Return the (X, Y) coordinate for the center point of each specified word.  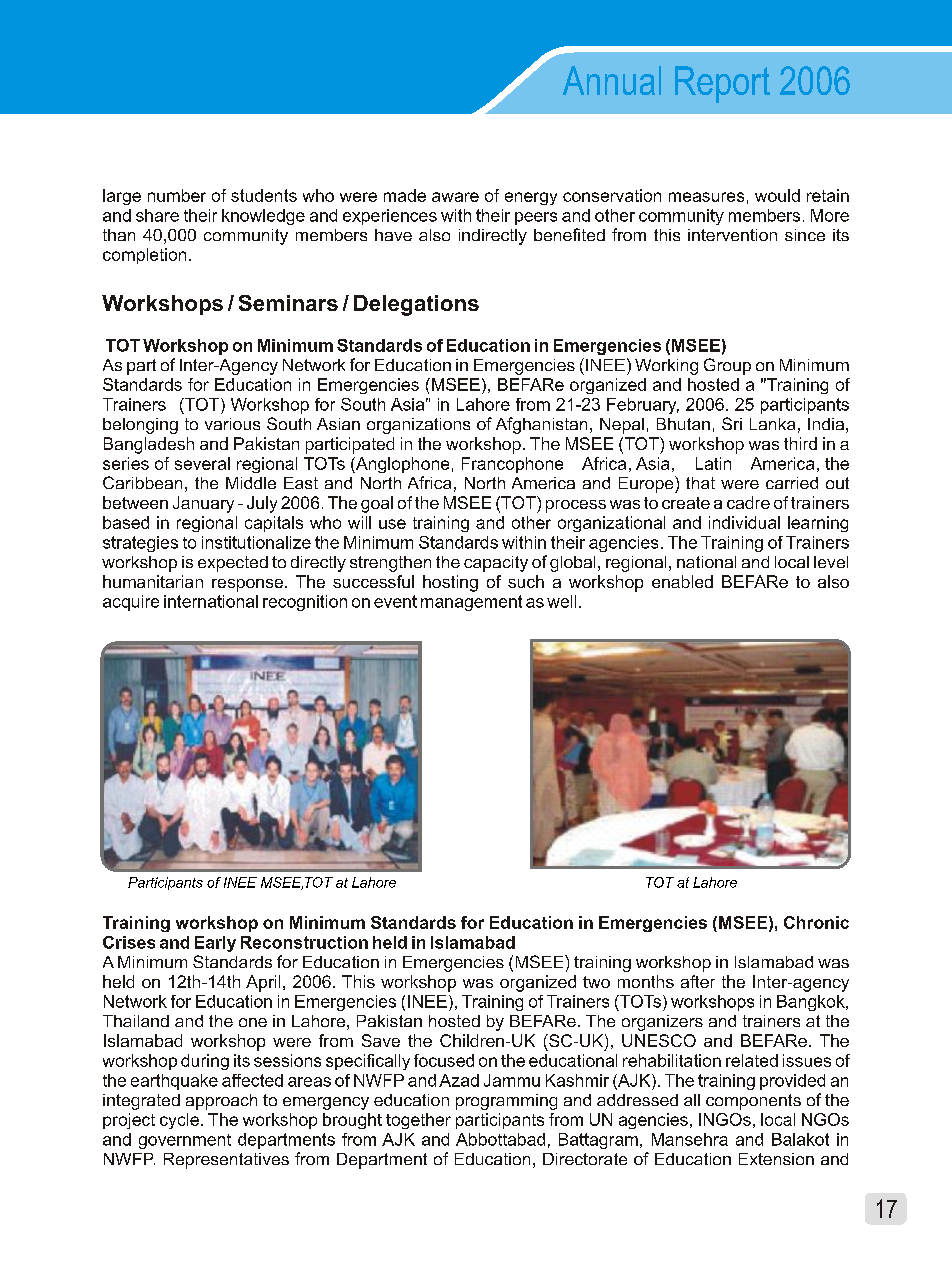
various (232, 424)
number (177, 195)
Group (727, 366)
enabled (682, 581)
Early (215, 944)
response (247, 585)
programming (506, 1102)
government (185, 1141)
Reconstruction (304, 942)
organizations (418, 426)
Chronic (816, 922)
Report (722, 84)
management (471, 603)
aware (455, 197)
